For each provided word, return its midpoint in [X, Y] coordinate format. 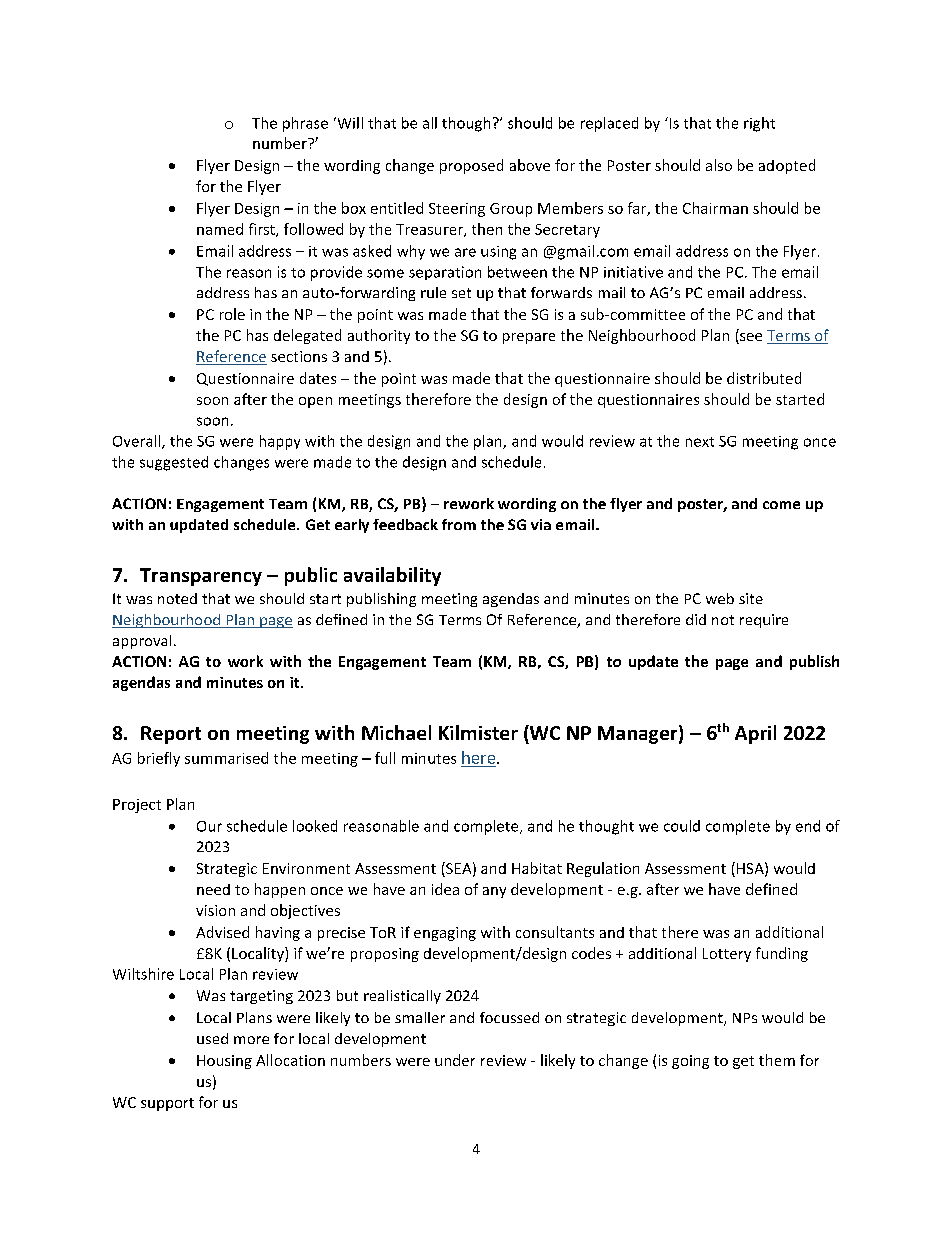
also [719, 165]
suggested [174, 463]
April [755, 734]
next [700, 442]
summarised [226, 758]
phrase [305, 124]
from [459, 524]
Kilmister [478, 732]
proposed [471, 166]
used [212, 1038]
